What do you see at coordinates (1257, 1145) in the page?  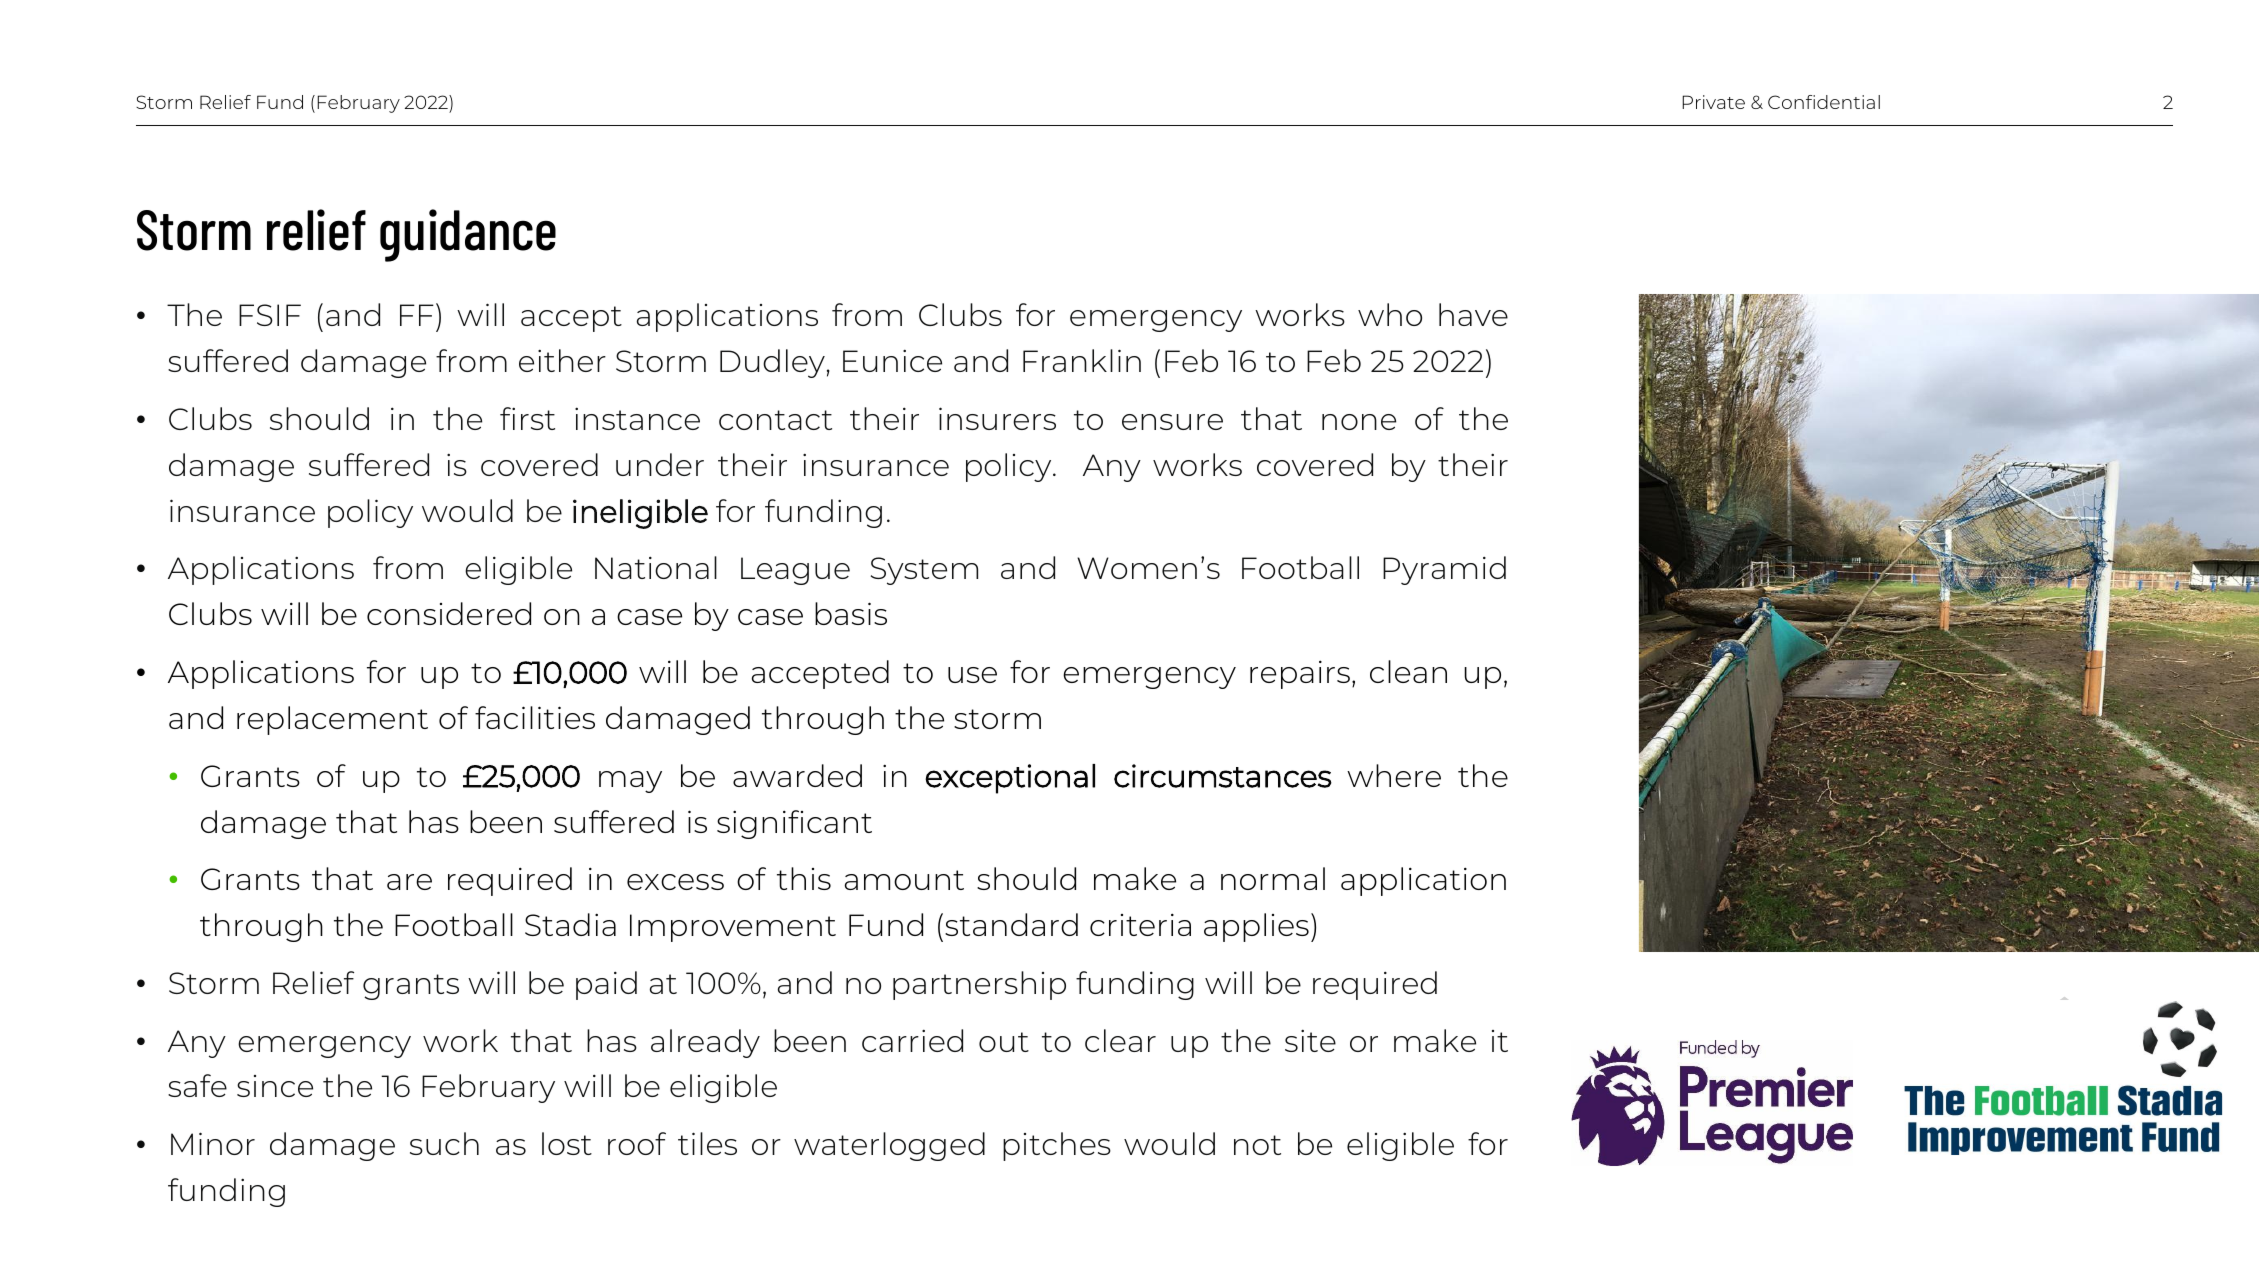 I see `not` at bounding box center [1257, 1145].
